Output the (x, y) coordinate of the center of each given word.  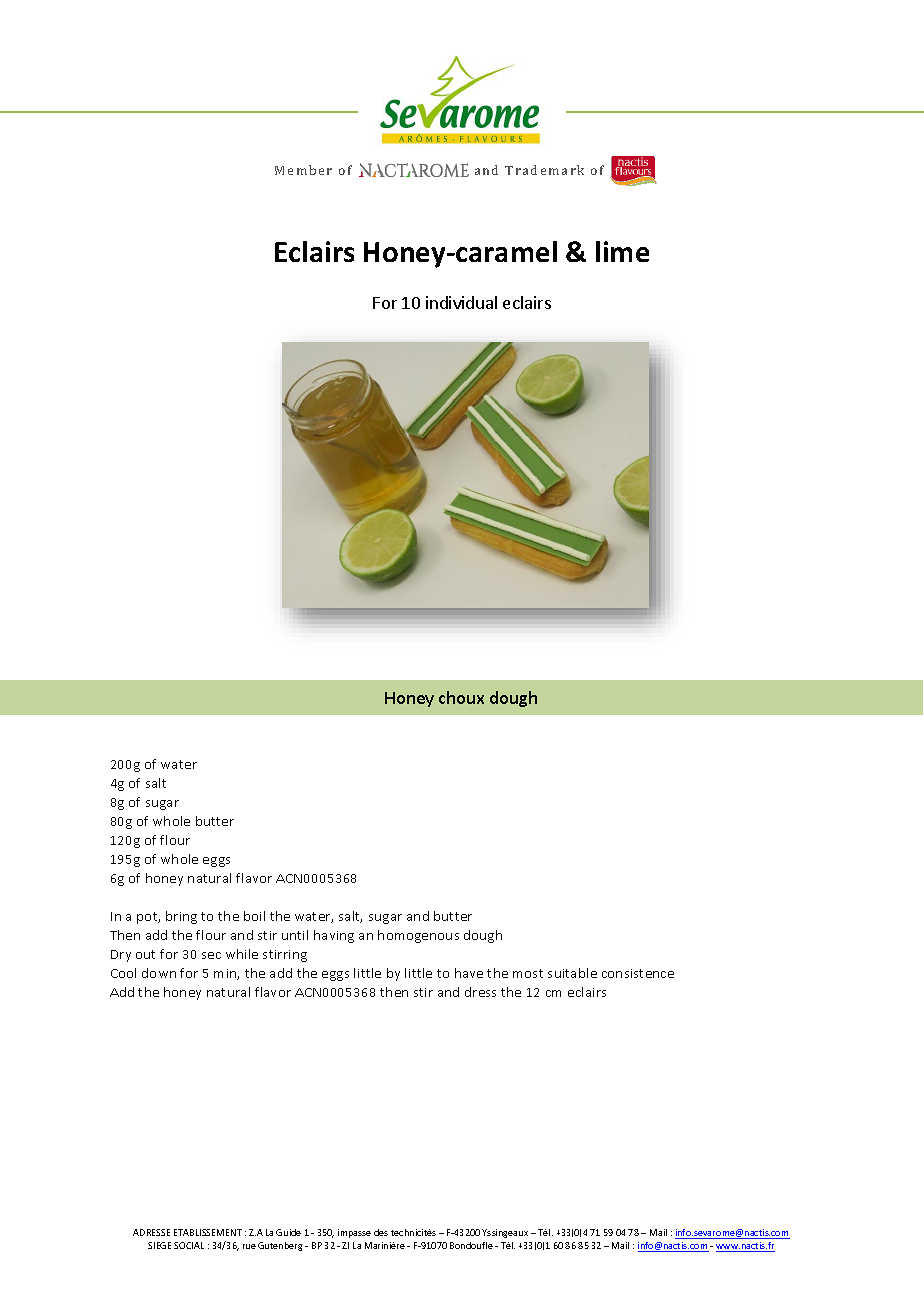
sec (211, 955)
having (334, 936)
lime (622, 251)
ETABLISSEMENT (208, 1232)
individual (461, 302)
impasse (354, 1233)
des (381, 1232)
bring (181, 917)
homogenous (418, 936)
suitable (572, 973)
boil (254, 916)
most (528, 973)
